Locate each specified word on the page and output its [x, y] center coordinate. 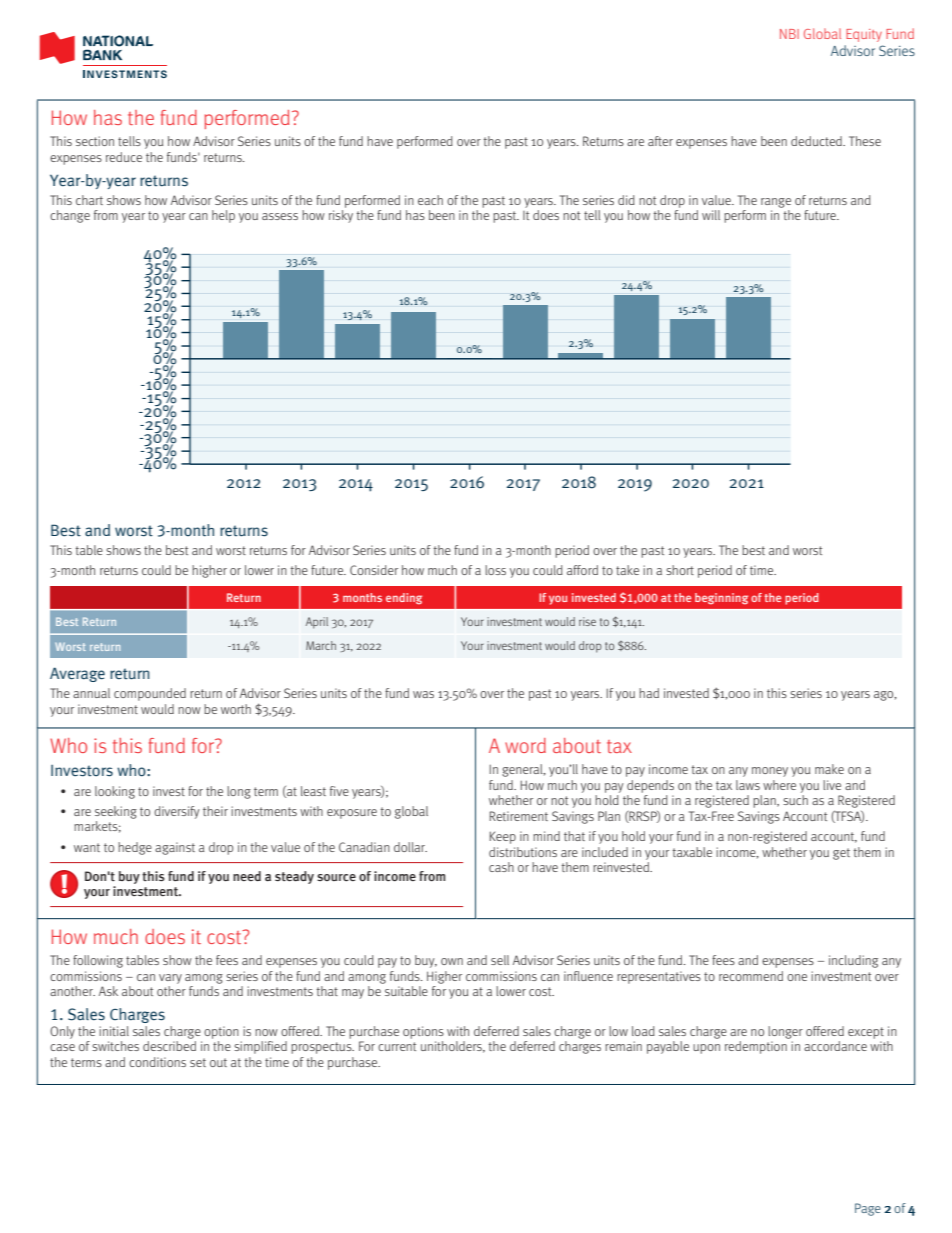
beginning [721, 599]
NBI [789, 34]
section [95, 141]
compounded [150, 694]
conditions [157, 1062]
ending [404, 599]
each [430, 200]
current [397, 1046]
